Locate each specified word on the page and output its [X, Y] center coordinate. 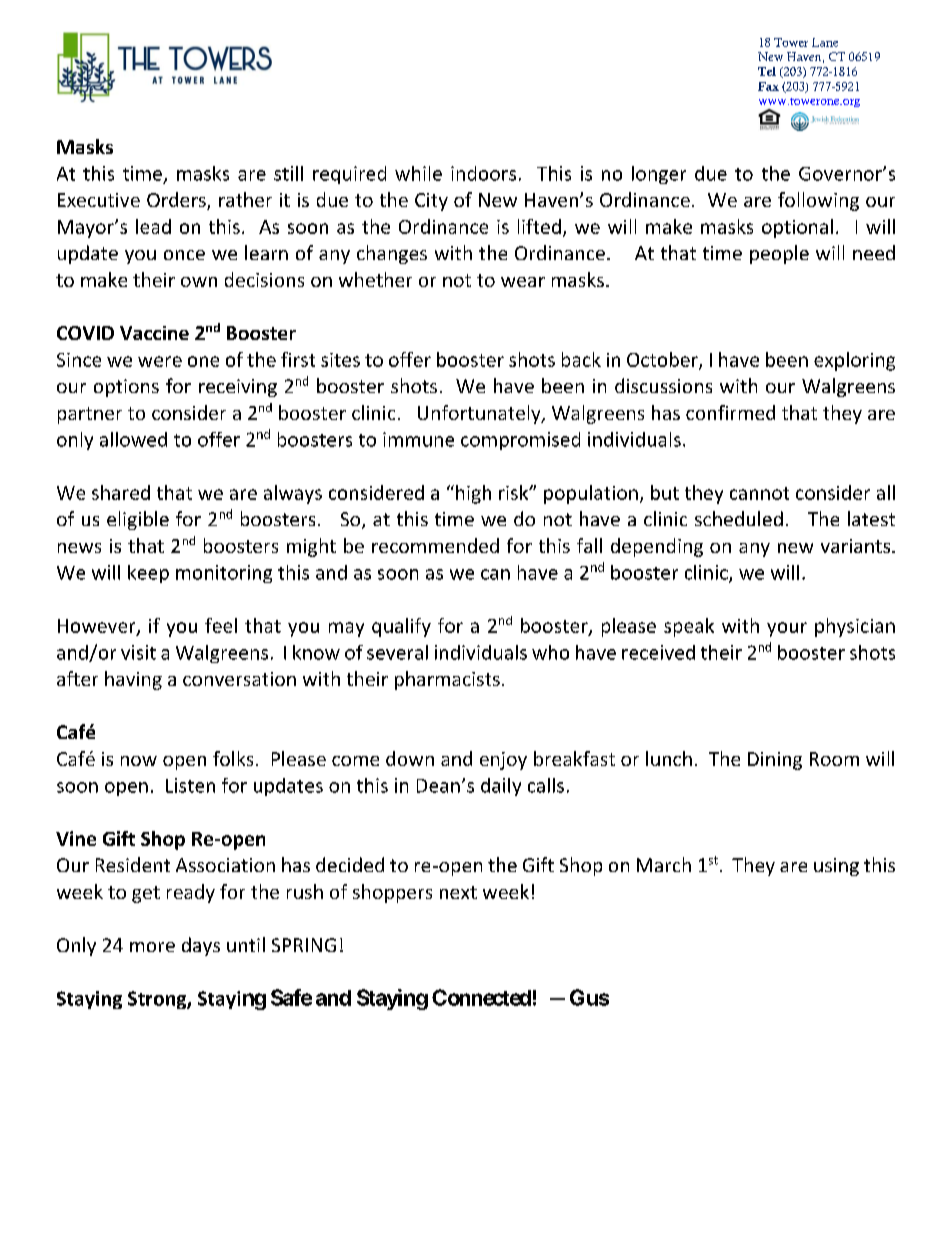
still [288, 173]
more [152, 947]
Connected [481, 997]
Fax [768, 86]
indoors [483, 173]
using [836, 867]
